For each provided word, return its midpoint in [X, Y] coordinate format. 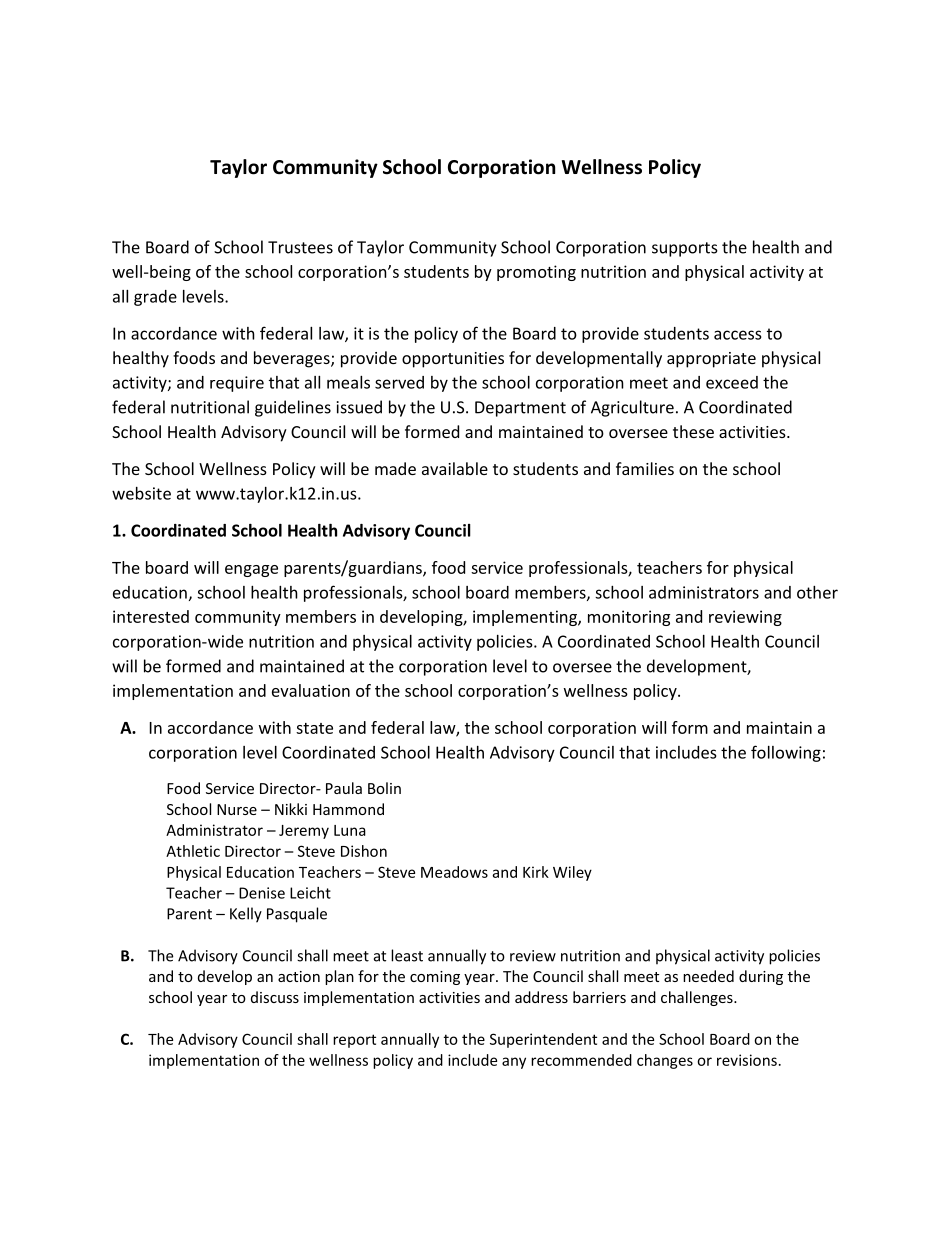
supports [685, 249]
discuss [275, 997]
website [141, 493]
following [786, 753]
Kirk [536, 872]
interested [151, 616]
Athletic [193, 851]
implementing [526, 618]
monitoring [629, 618]
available [455, 468]
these [693, 431]
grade [155, 298]
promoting [536, 273]
